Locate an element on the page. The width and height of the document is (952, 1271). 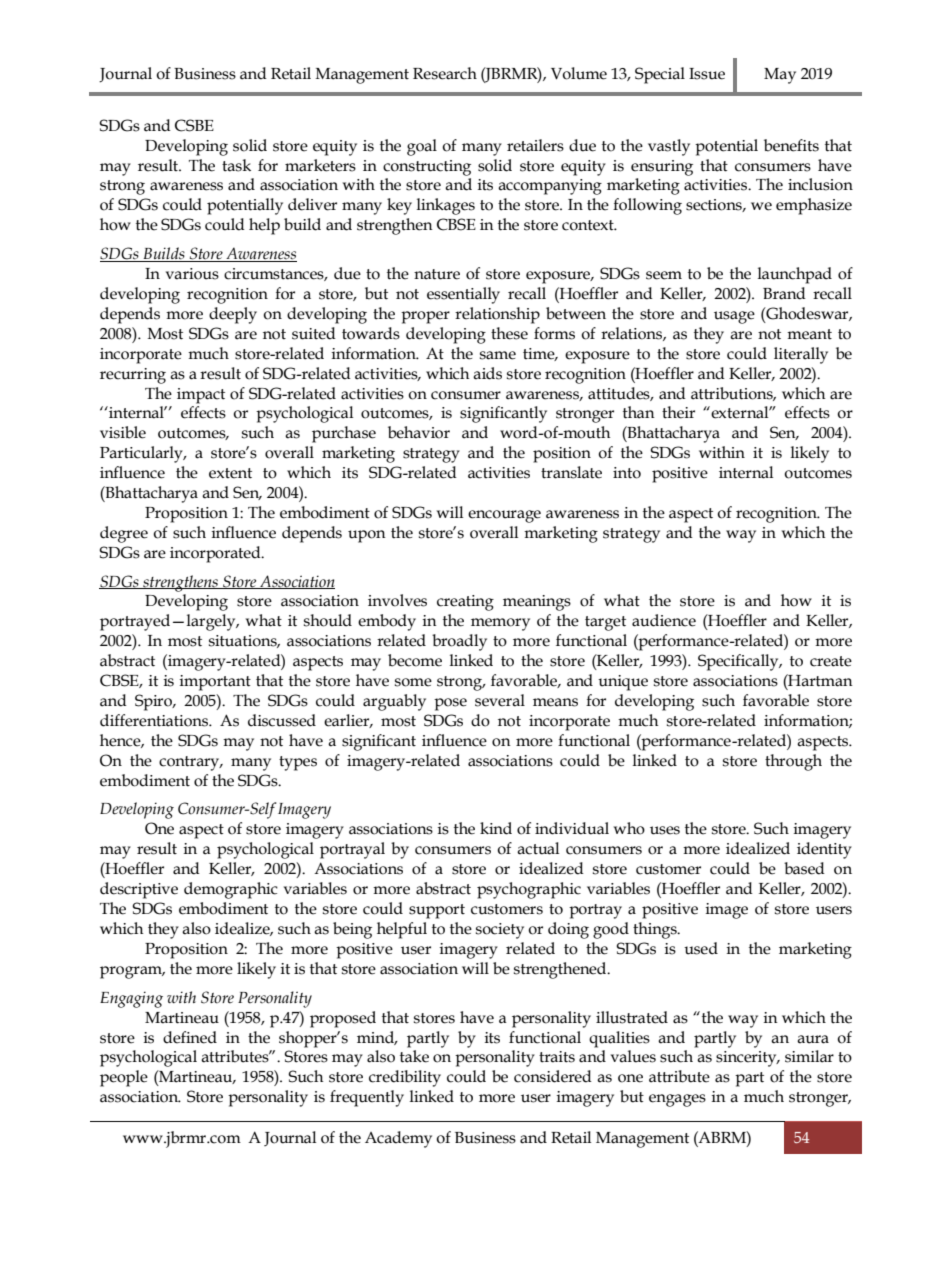
important is located at coordinates (215, 683).
